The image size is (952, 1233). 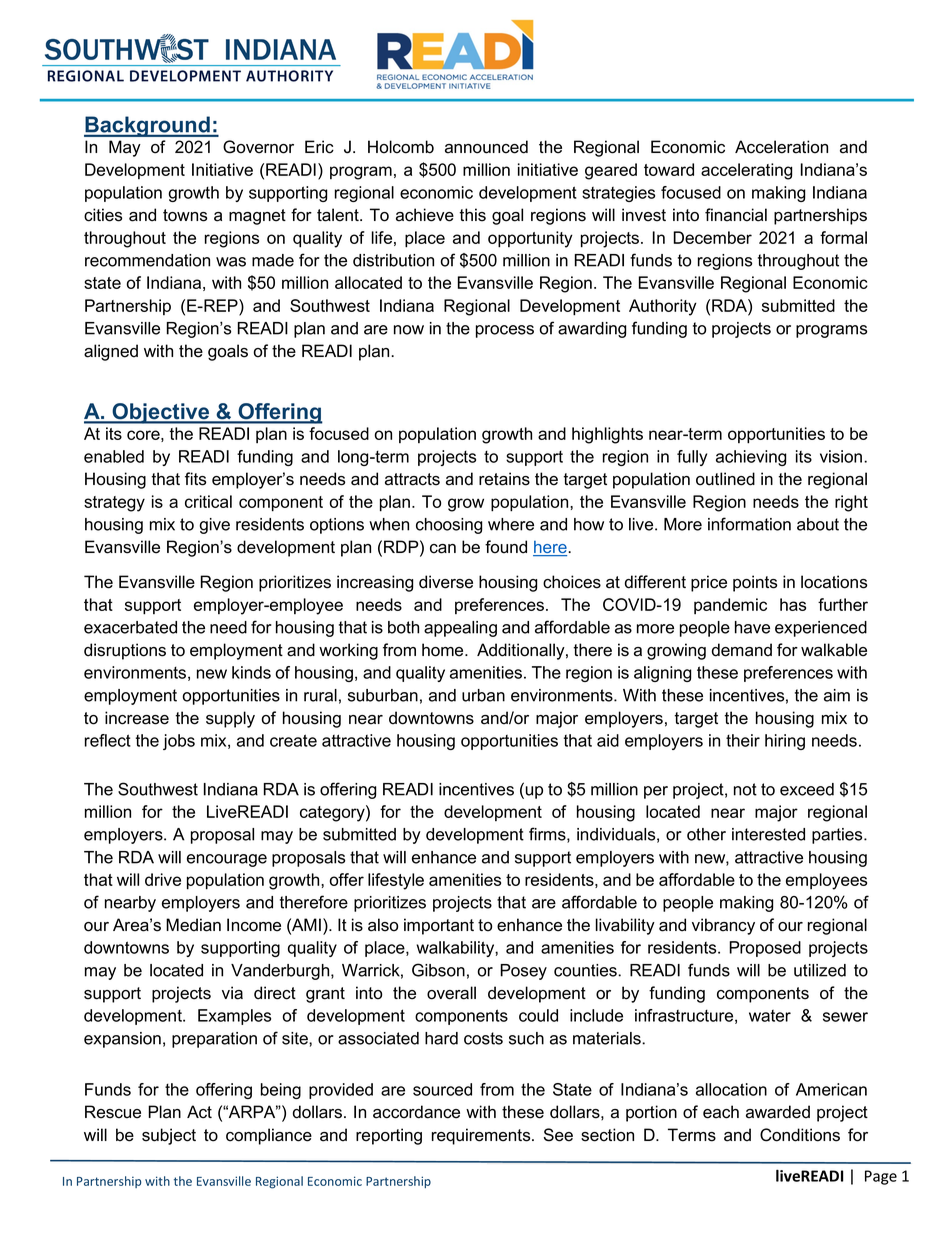 I want to click on Acceleration, so click(x=781, y=147).
